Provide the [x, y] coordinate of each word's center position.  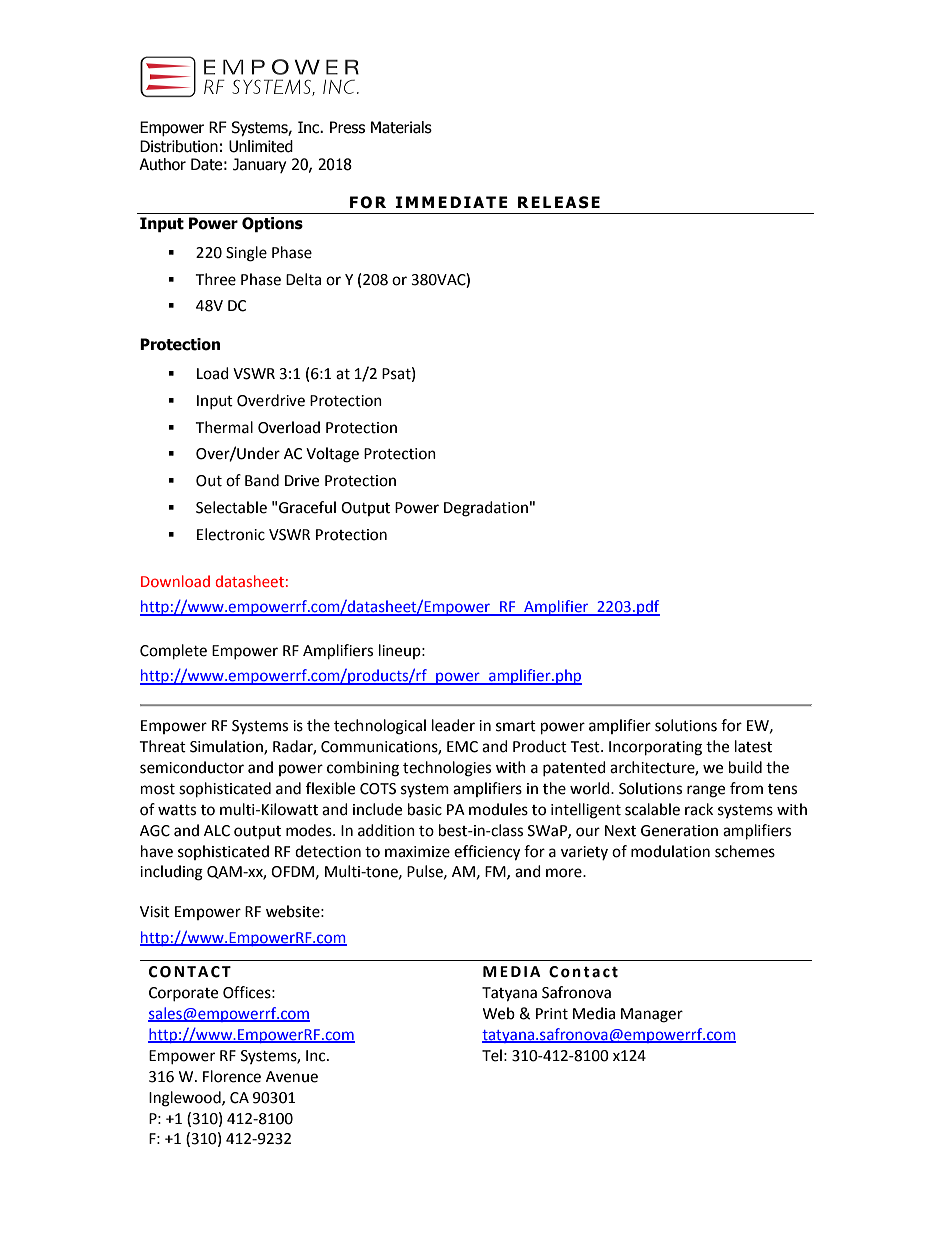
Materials [401, 127]
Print [552, 1014]
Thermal [224, 427]
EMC [462, 747]
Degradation [486, 509]
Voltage [332, 455]
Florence [232, 1076]
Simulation [227, 747]
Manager [652, 1015]
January [259, 165]
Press [347, 127]
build [745, 767]
